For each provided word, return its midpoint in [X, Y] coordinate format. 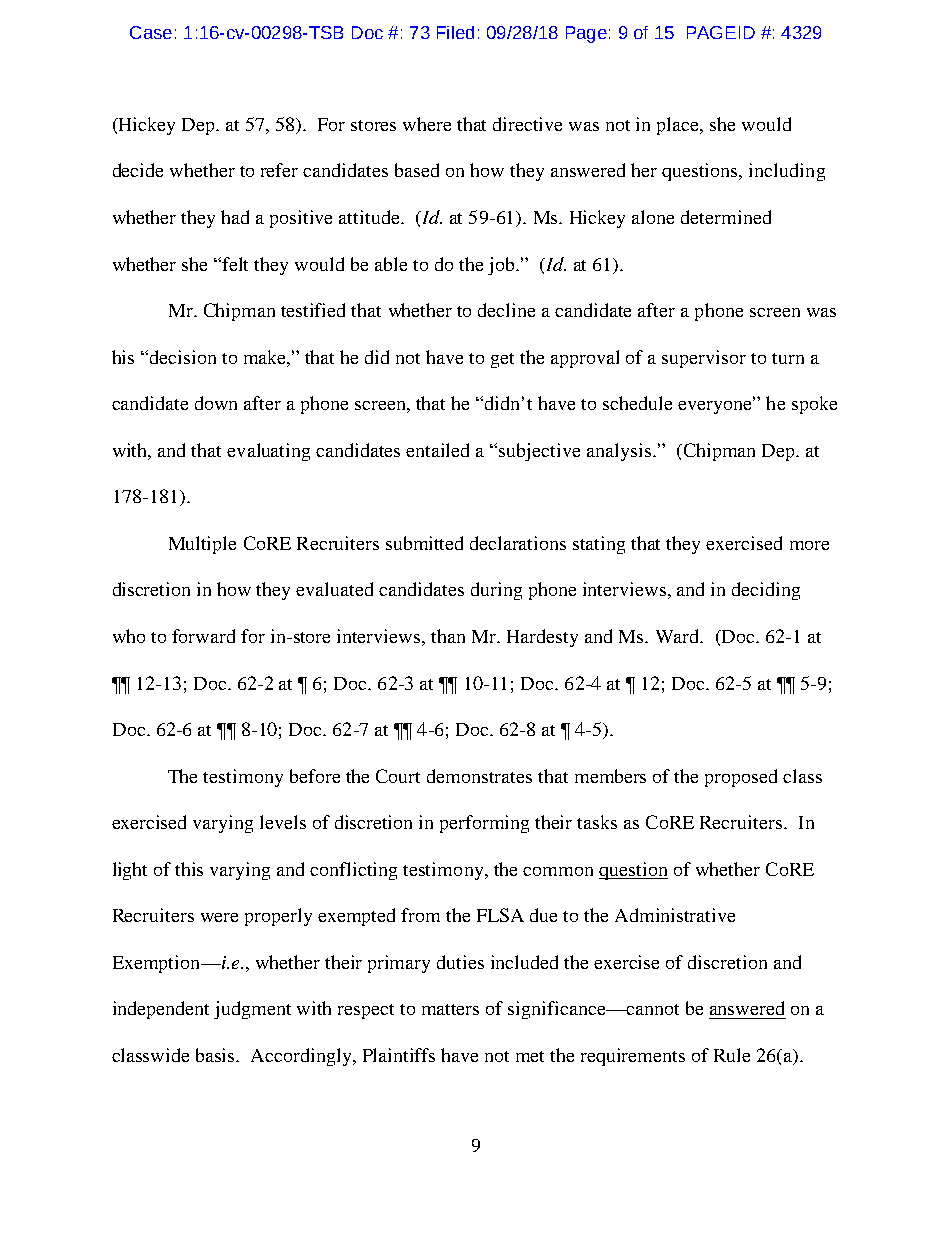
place [679, 126]
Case [151, 32]
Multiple [202, 545]
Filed [455, 32]
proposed [741, 778]
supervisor [704, 359]
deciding [766, 591]
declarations [518, 543]
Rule [732, 1055]
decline [506, 310]
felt [235, 264]
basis [217, 1055]
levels [283, 822]
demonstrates [479, 776]
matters [450, 1009]
